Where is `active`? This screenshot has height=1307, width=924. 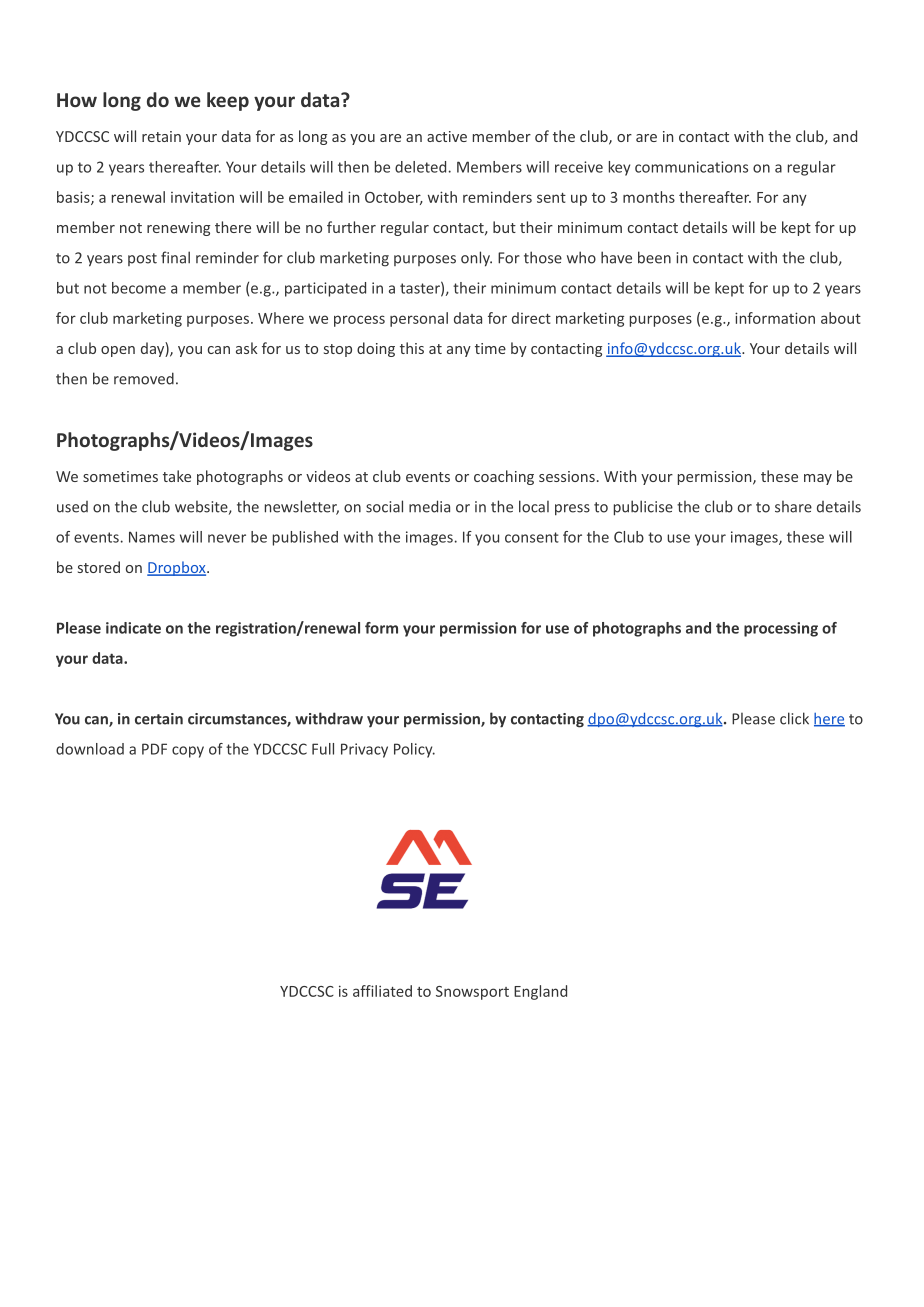
active is located at coordinates (447, 136).
